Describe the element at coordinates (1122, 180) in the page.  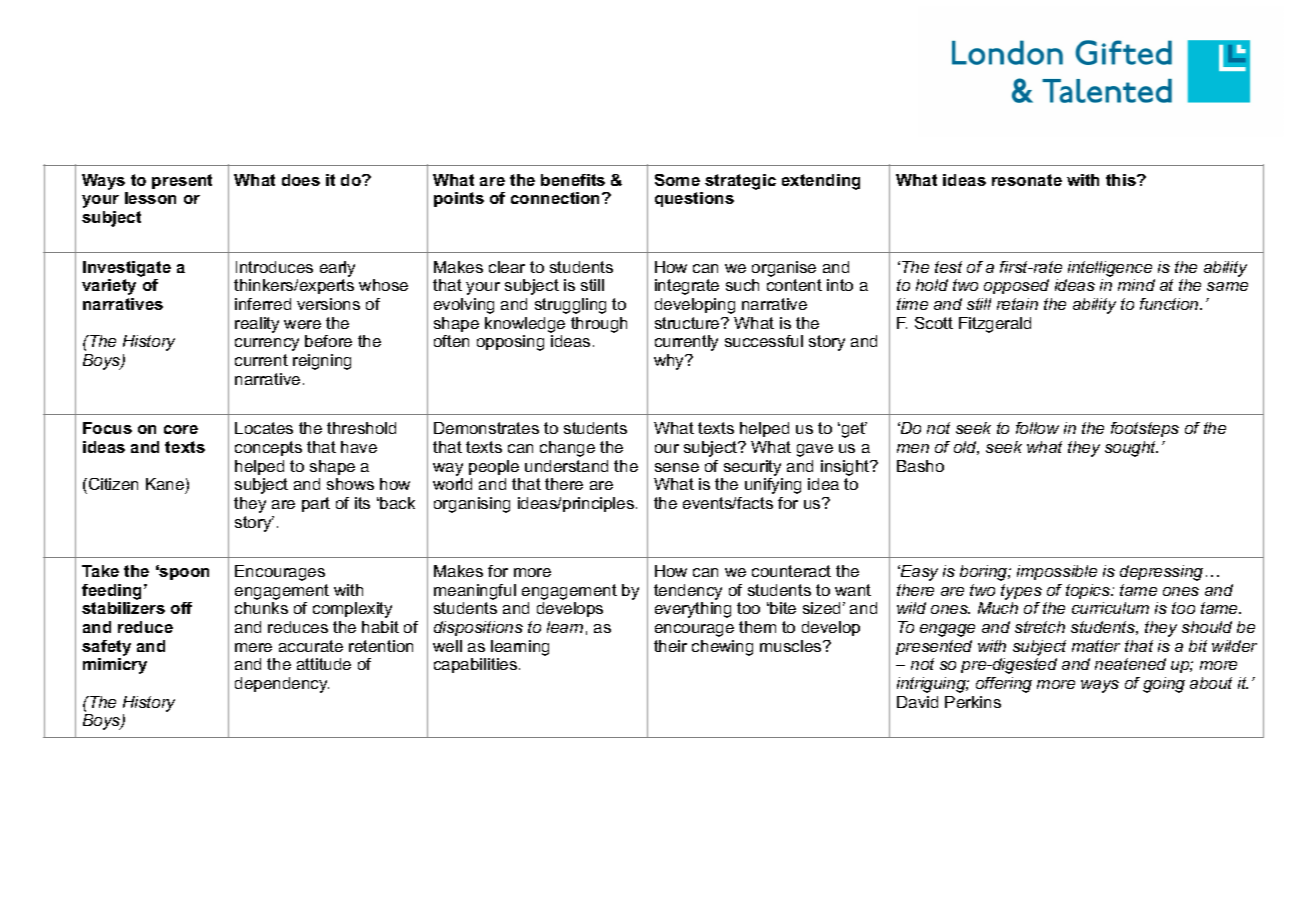
I see `this` at that location.
